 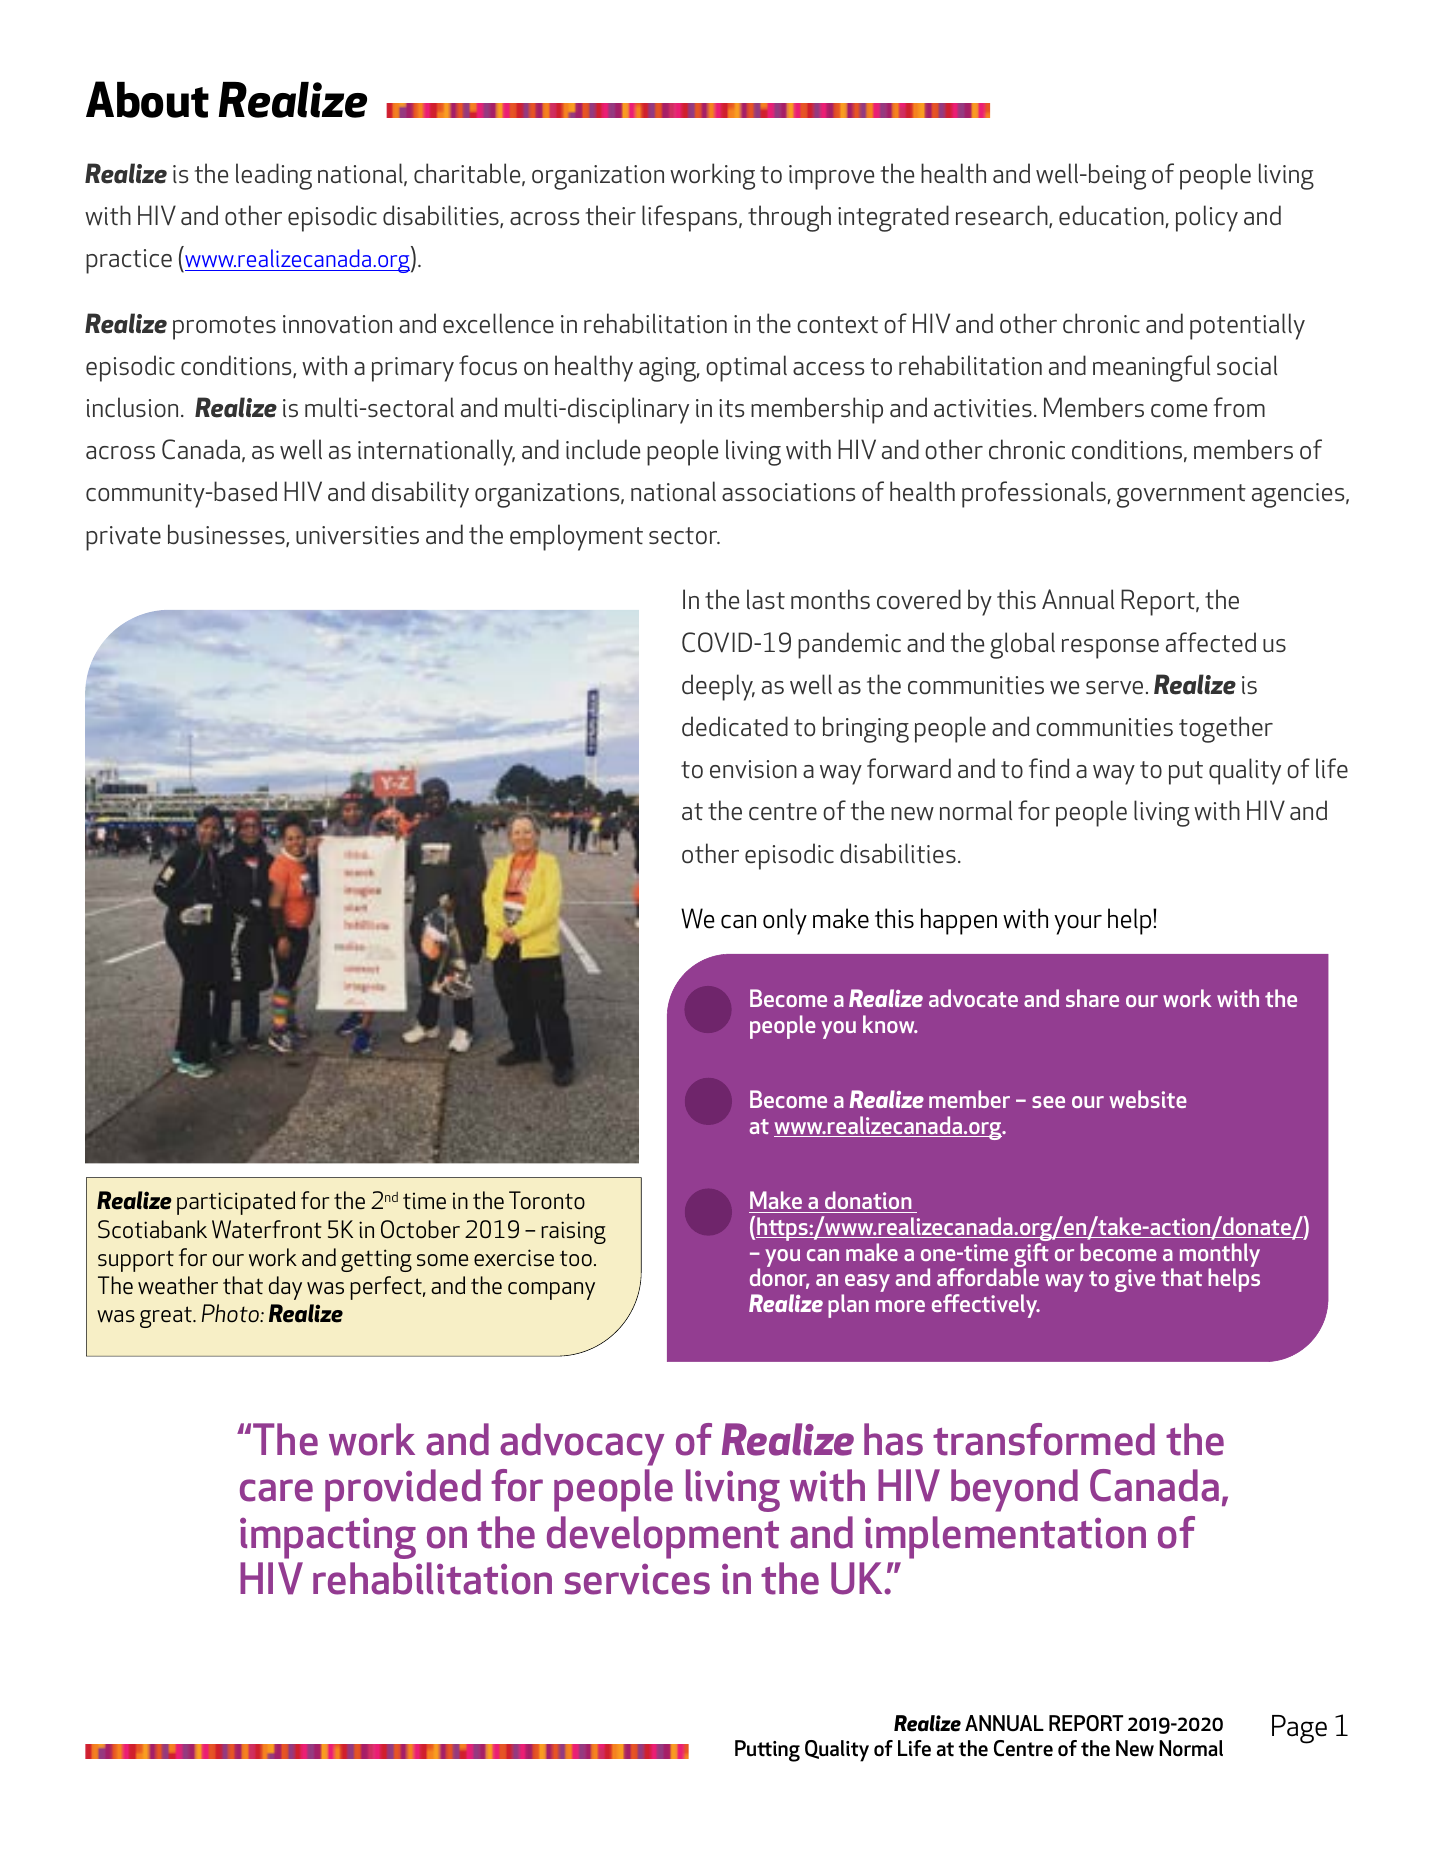 I want to click on care, so click(x=276, y=1490).
